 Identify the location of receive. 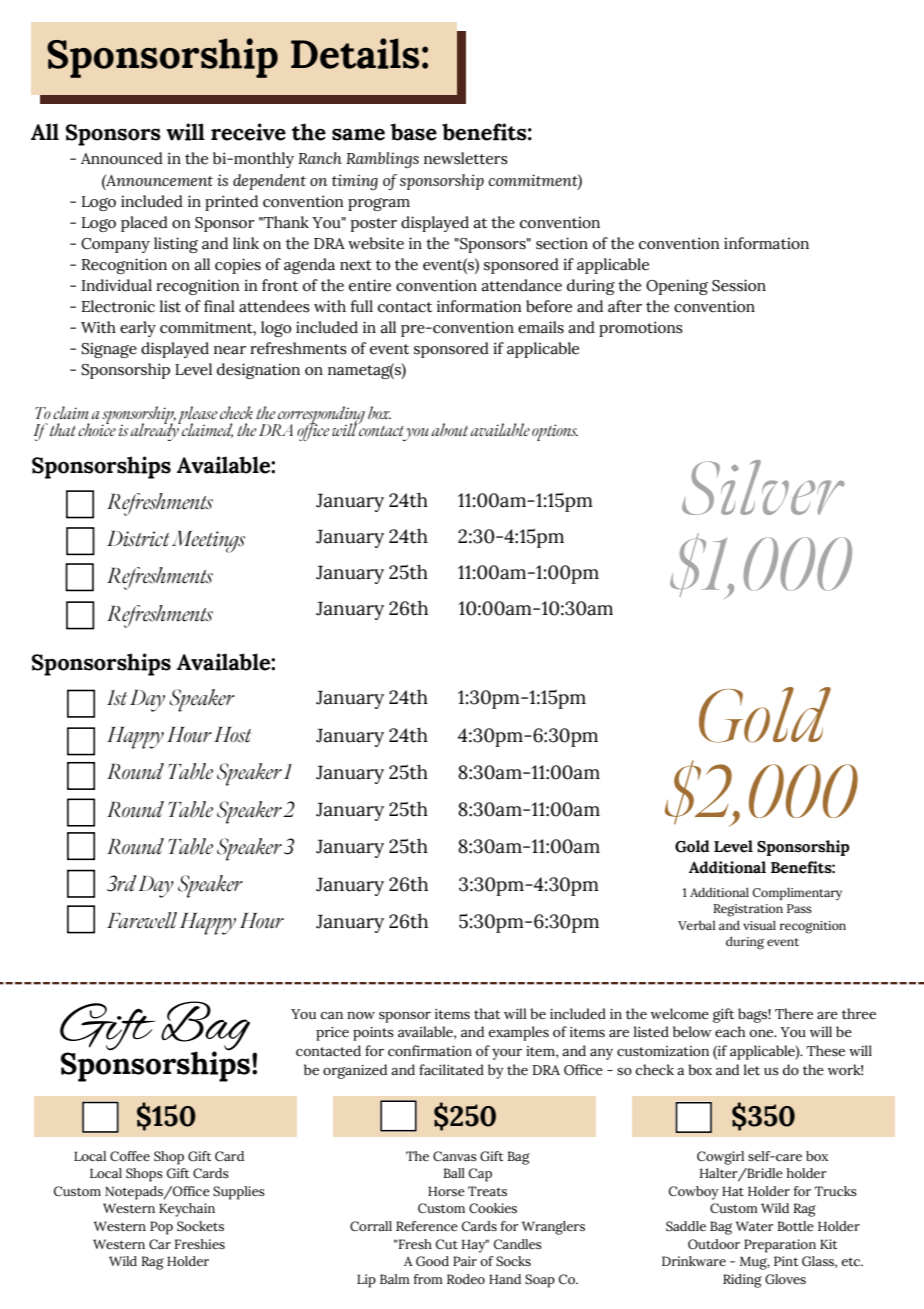
(248, 132).
